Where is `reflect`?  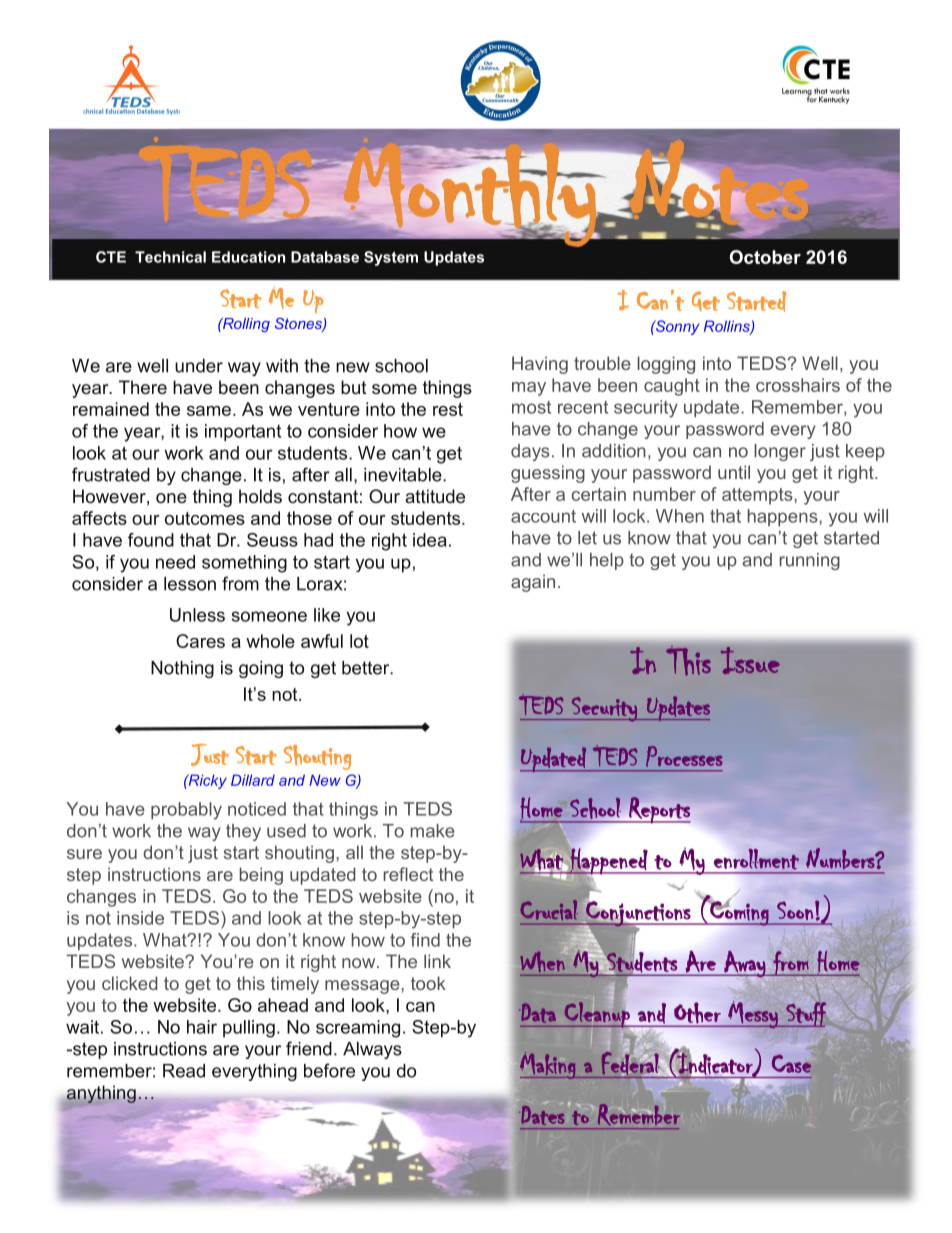
reflect is located at coordinates (408, 874).
